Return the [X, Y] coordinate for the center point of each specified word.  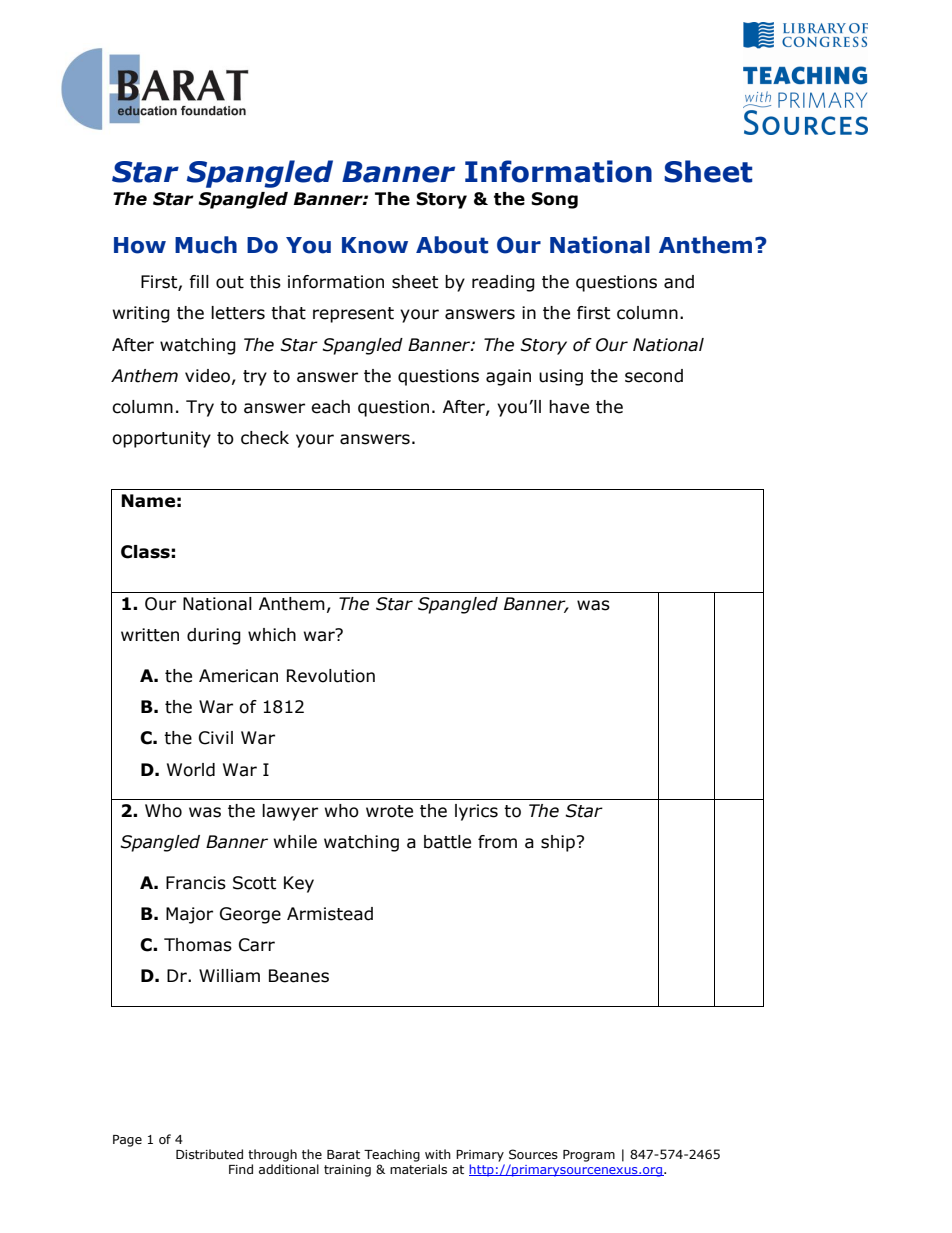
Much [206, 245]
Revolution [331, 676]
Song [554, 200]
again [508, 377]
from [497, 842]
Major [189, 915]
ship [558, 843]
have [569, 407]
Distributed [209, 1154]
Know [375, 245]
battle [447, 842]
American [238, 676]
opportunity [161, 439]
